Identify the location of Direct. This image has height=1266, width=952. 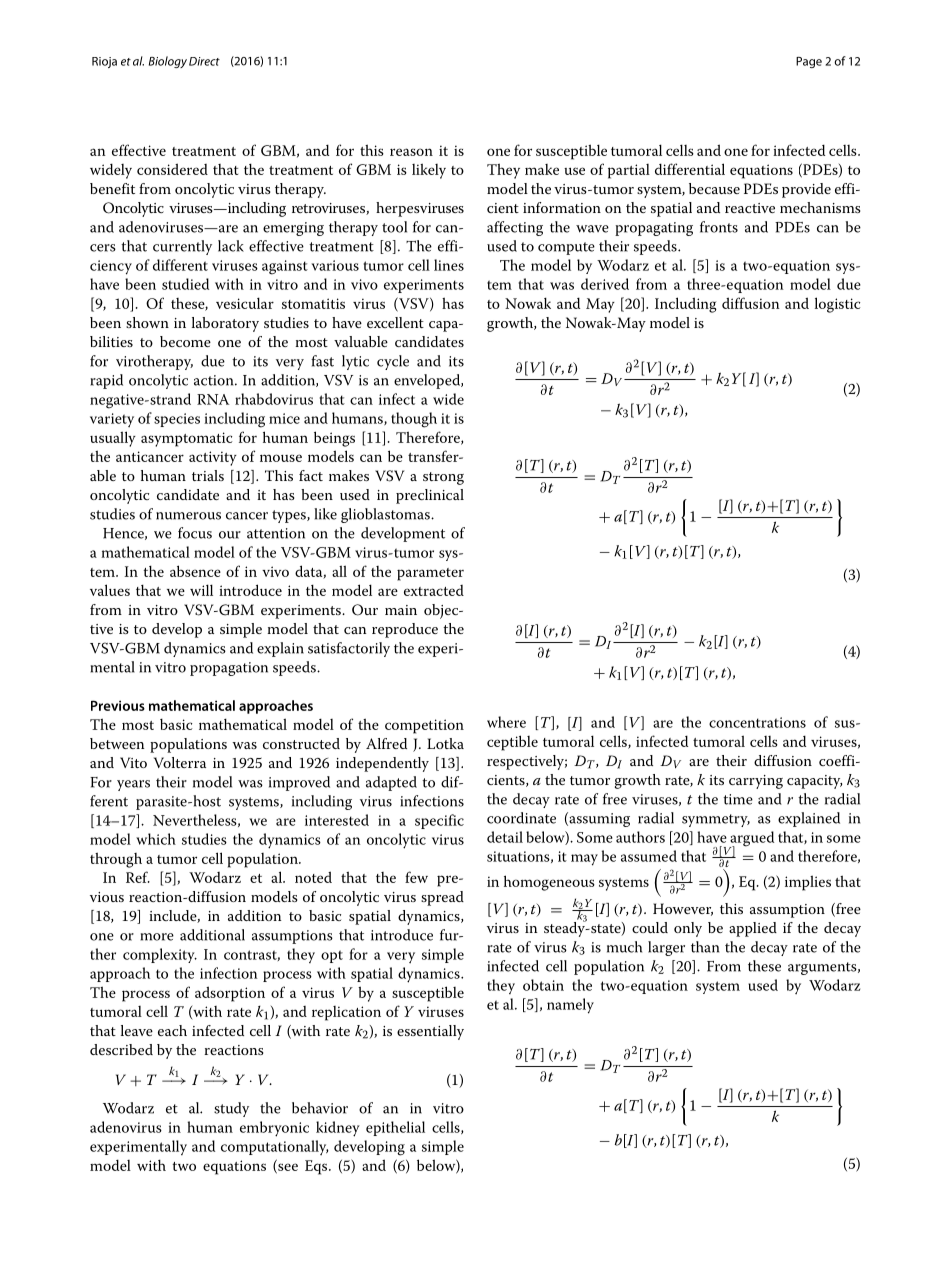
(204, 61).
